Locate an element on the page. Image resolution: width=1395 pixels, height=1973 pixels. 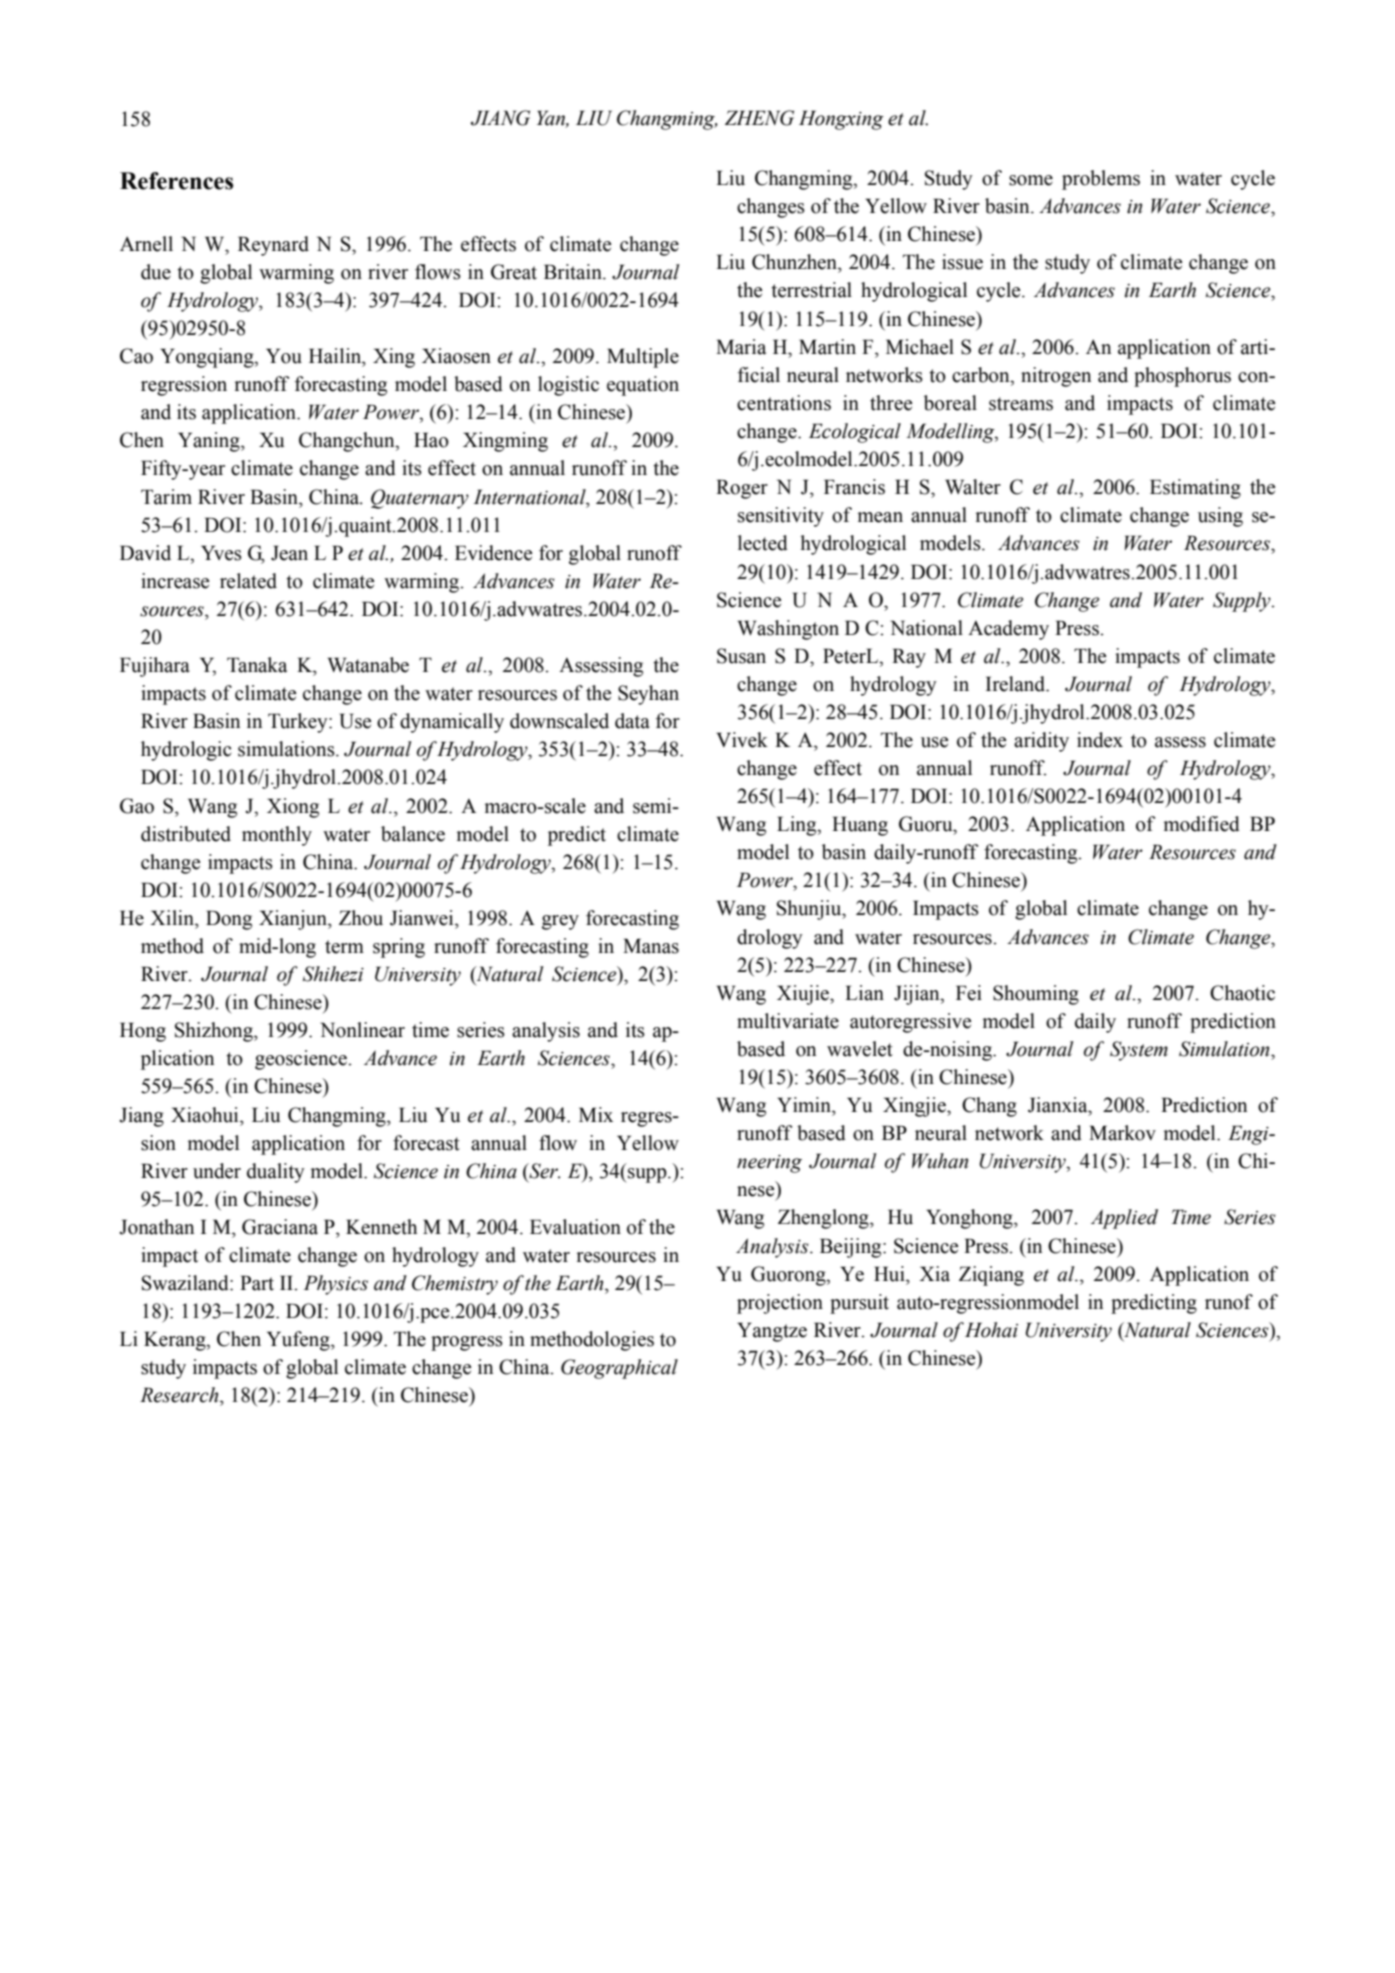
System is located at coordinates (1139, 1051).
